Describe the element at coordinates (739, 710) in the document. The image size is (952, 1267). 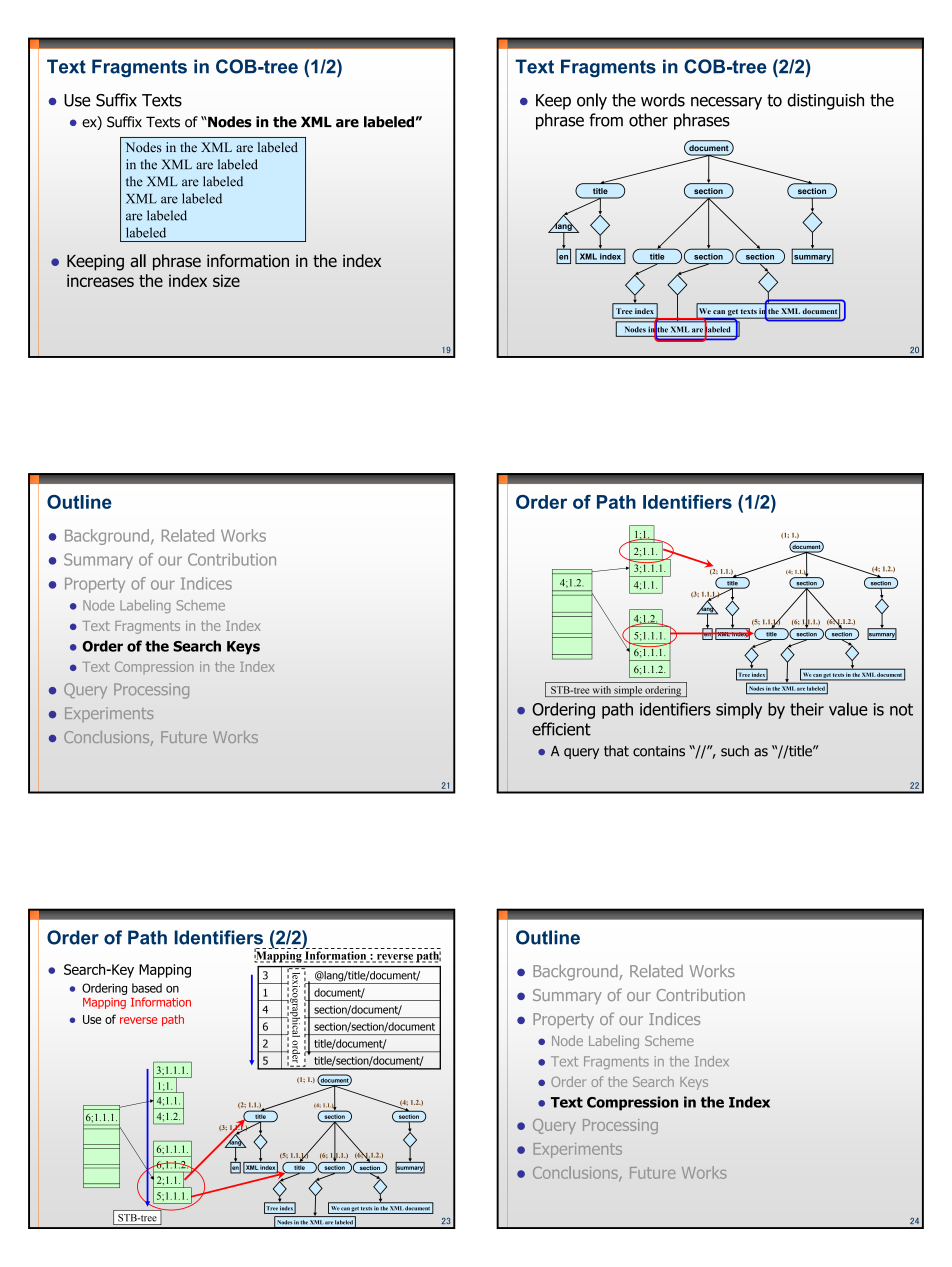
I see `simply` at that location.
